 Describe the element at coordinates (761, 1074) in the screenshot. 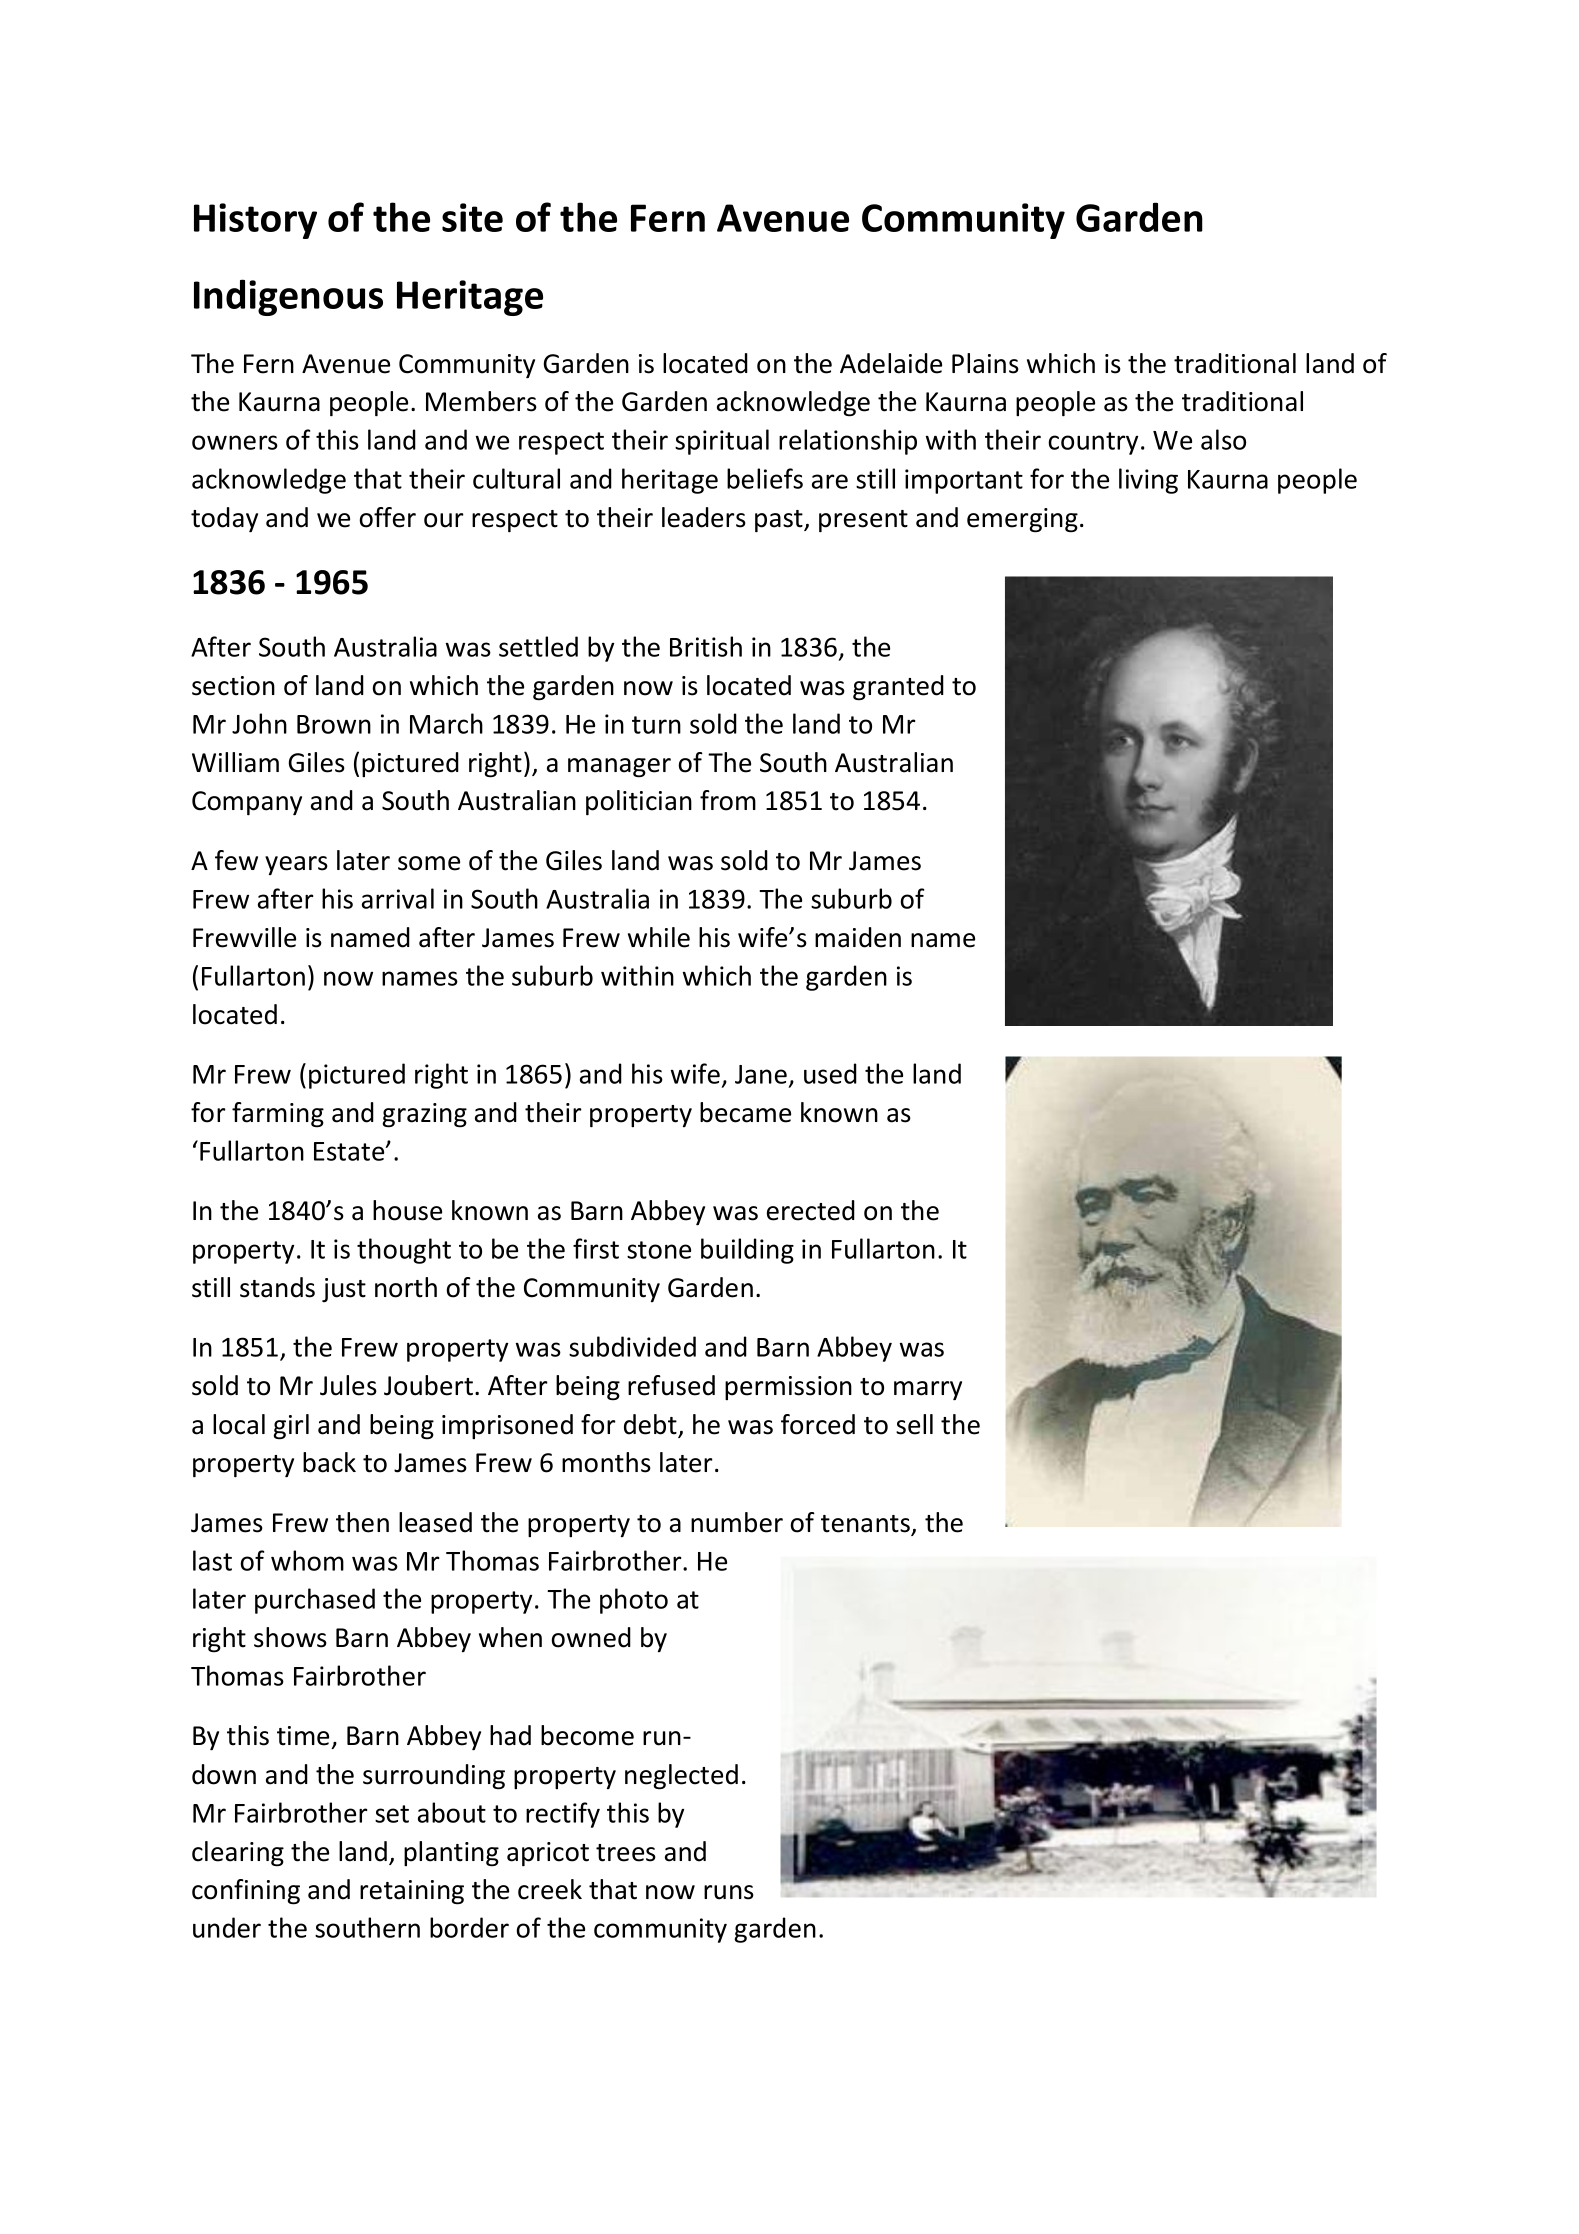

I see `Jane` at that location.
